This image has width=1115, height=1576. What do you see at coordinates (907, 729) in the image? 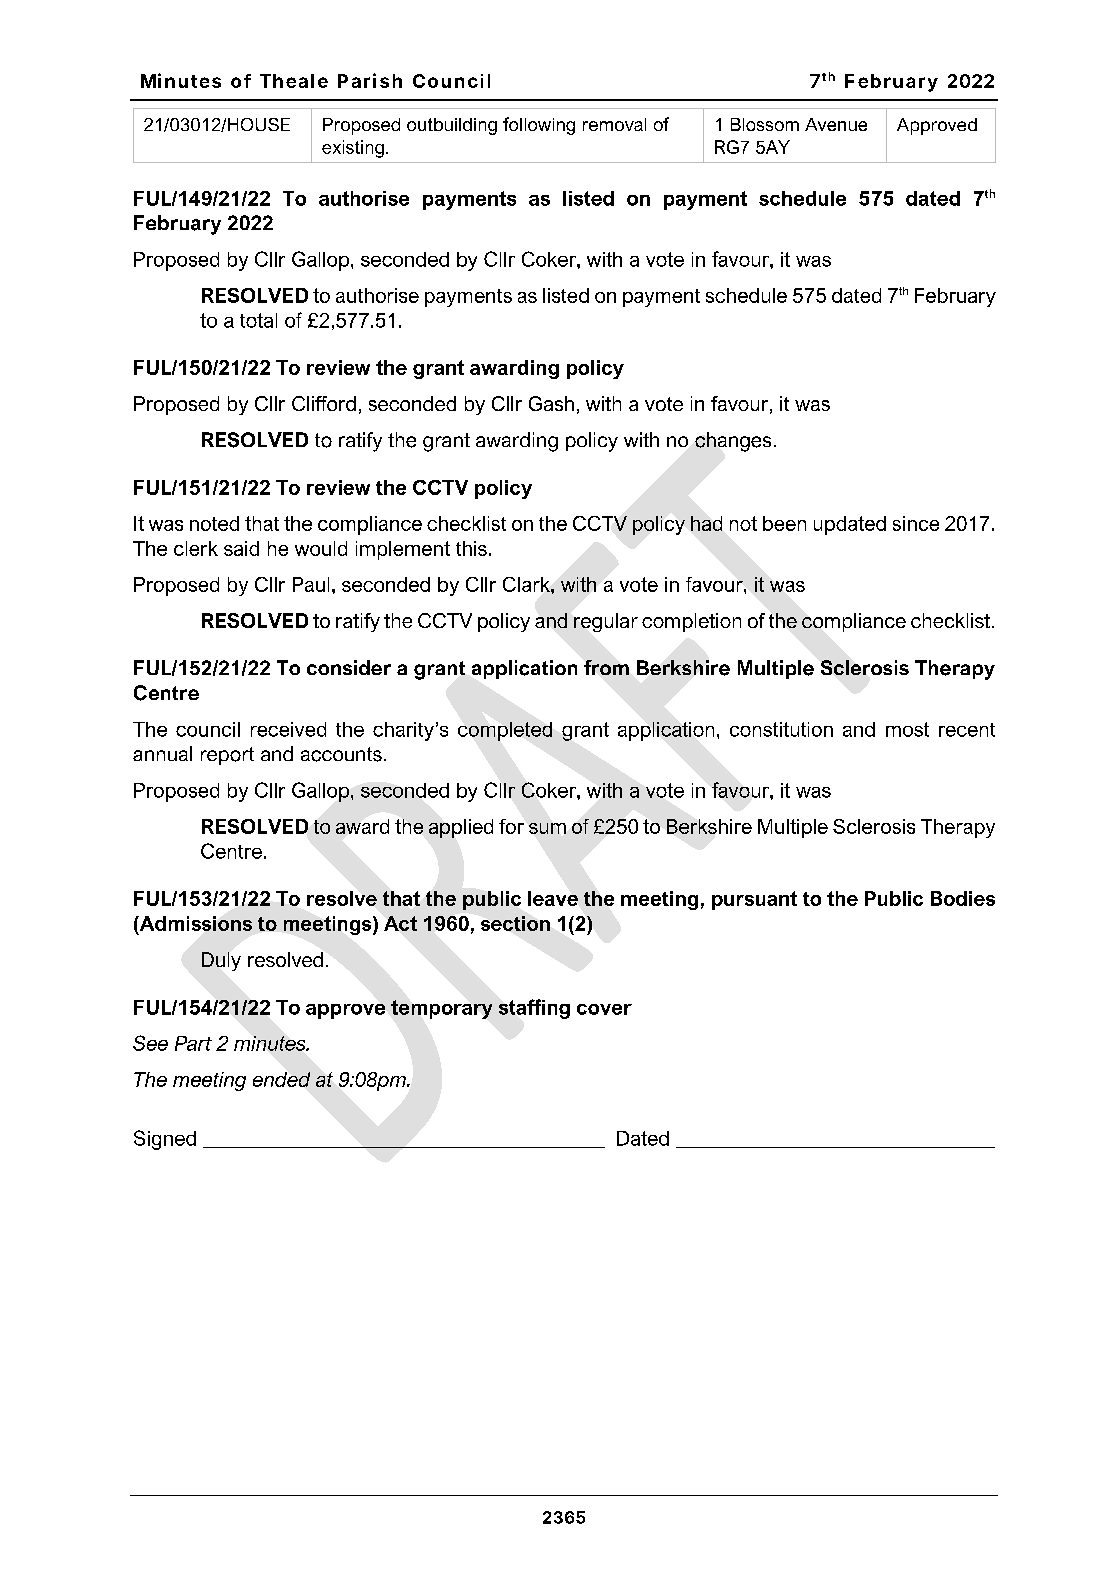
I see `most` at bounding box center [907, 729].
